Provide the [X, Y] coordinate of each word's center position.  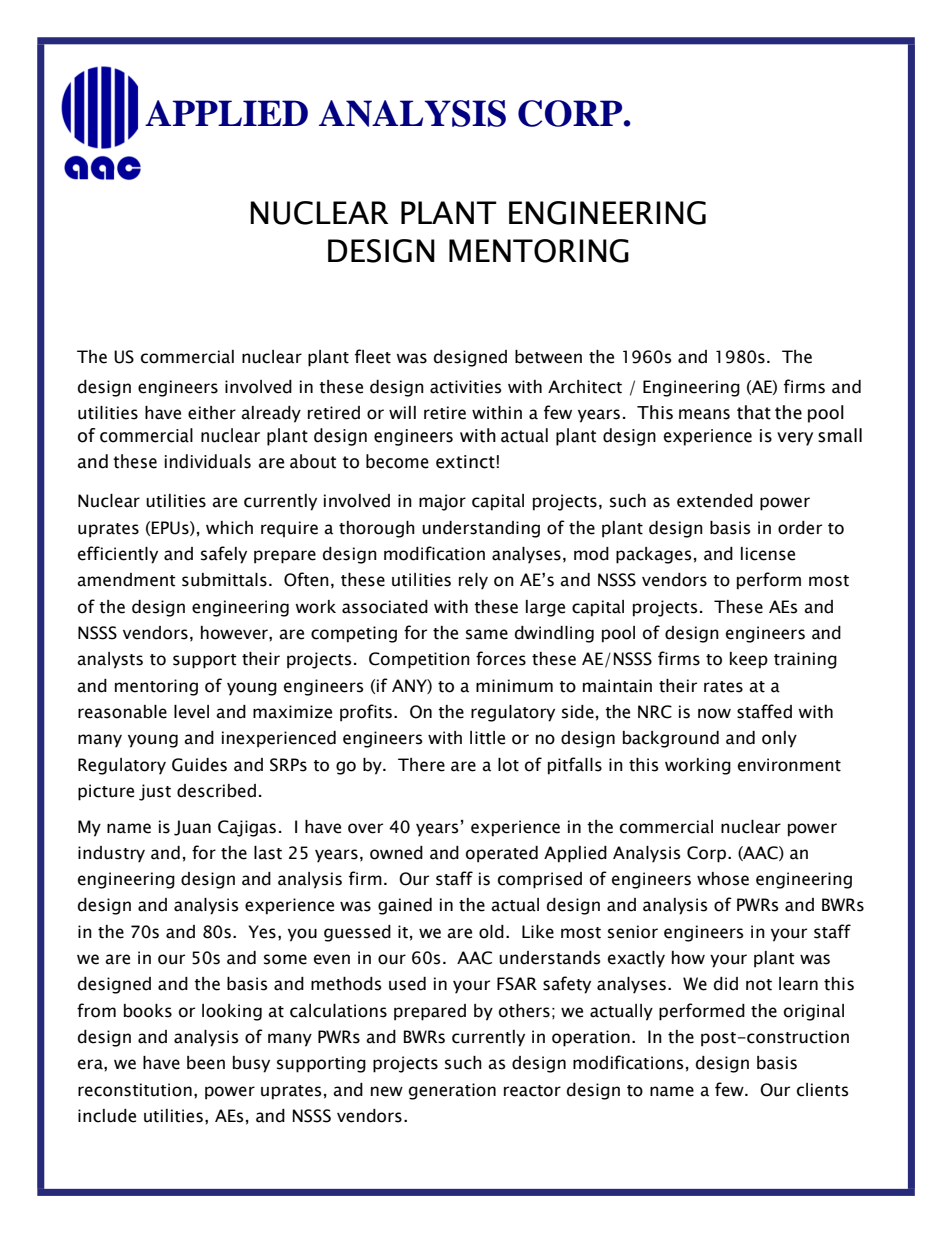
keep [749, 660]
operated [502, 854]
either [212, 413]
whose [723, 879]
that [754, 412]
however [235, 633]
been [206, 1063]
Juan [192, 828]
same [487, 634]
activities [466, 387]
